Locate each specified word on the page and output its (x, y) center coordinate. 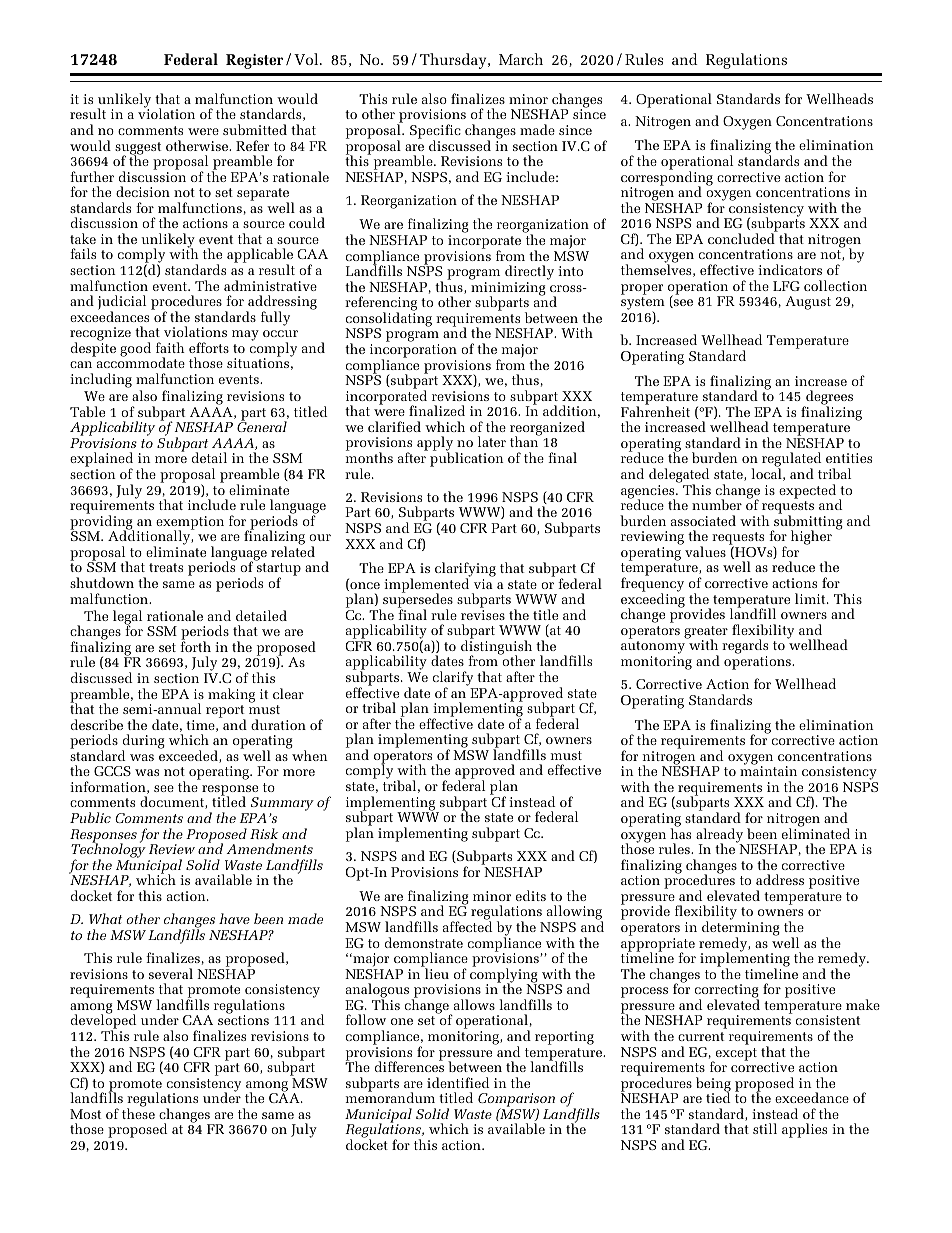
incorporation (413, 352)
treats (166, 567)
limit (811, 598)
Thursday (454, 61)
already (719, 836)
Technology (108, 851)
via (483, 584)
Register (254, 61)
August (808, 303)
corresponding (667, 178)
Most (85, 1114)
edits (531, 895)
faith (170, 347)
